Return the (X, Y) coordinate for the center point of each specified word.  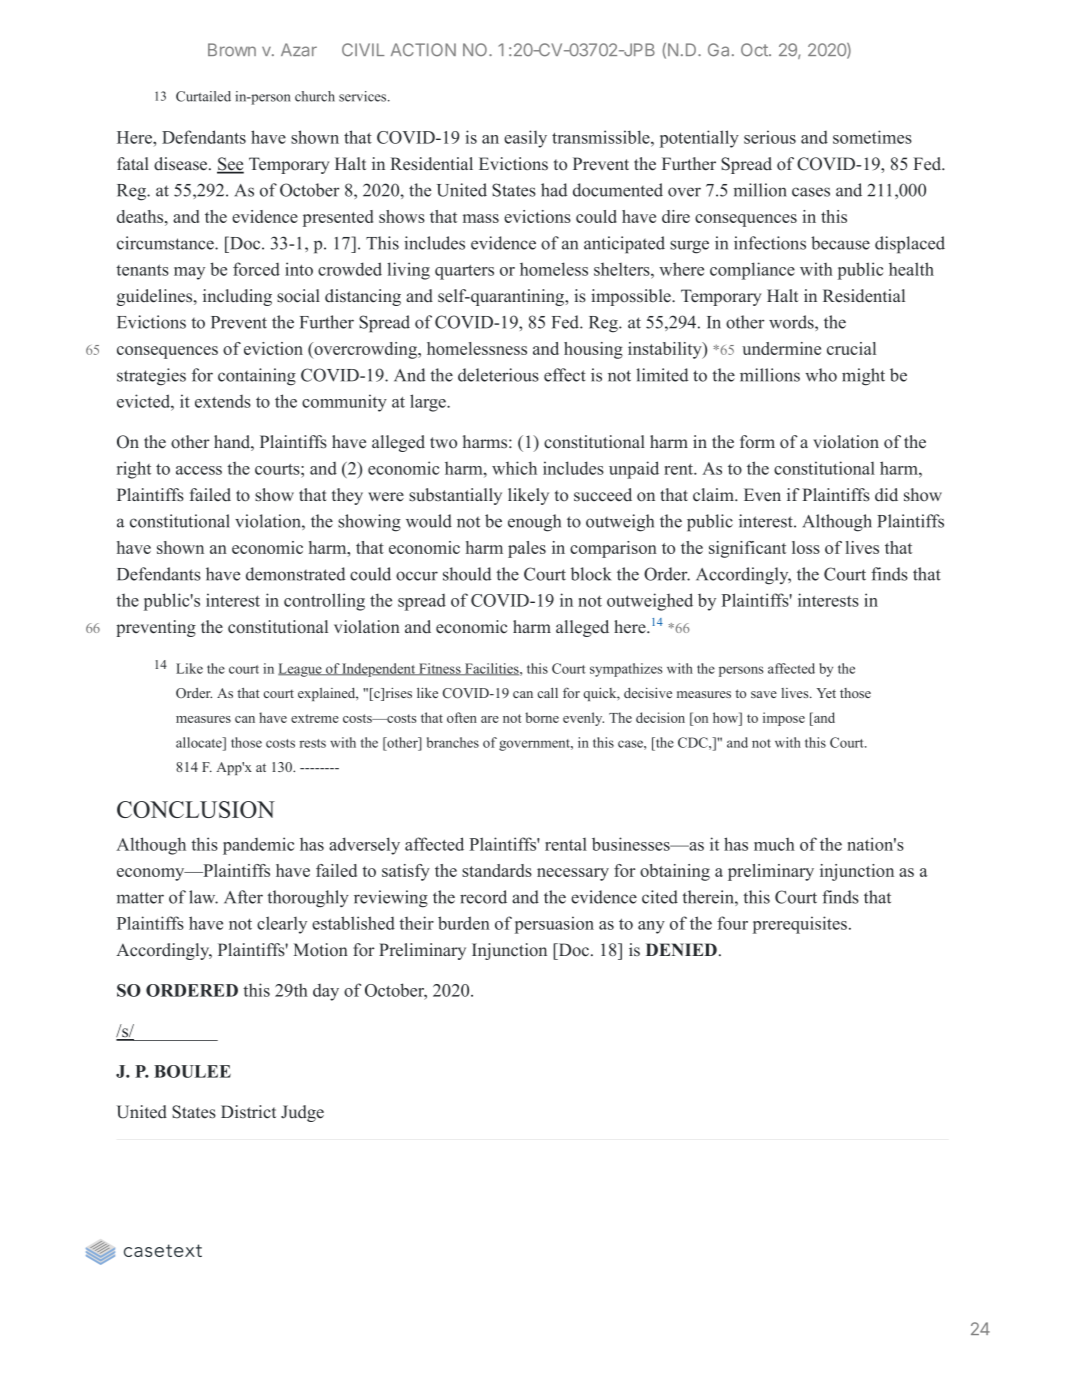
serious (770, 137)
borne (542, 717)
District (248, 1111)
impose (784, 719)
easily (525, 139)
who (821, 375)
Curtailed (203, 96)
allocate (200, 742)
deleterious (498, 375)
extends (223, 401)
